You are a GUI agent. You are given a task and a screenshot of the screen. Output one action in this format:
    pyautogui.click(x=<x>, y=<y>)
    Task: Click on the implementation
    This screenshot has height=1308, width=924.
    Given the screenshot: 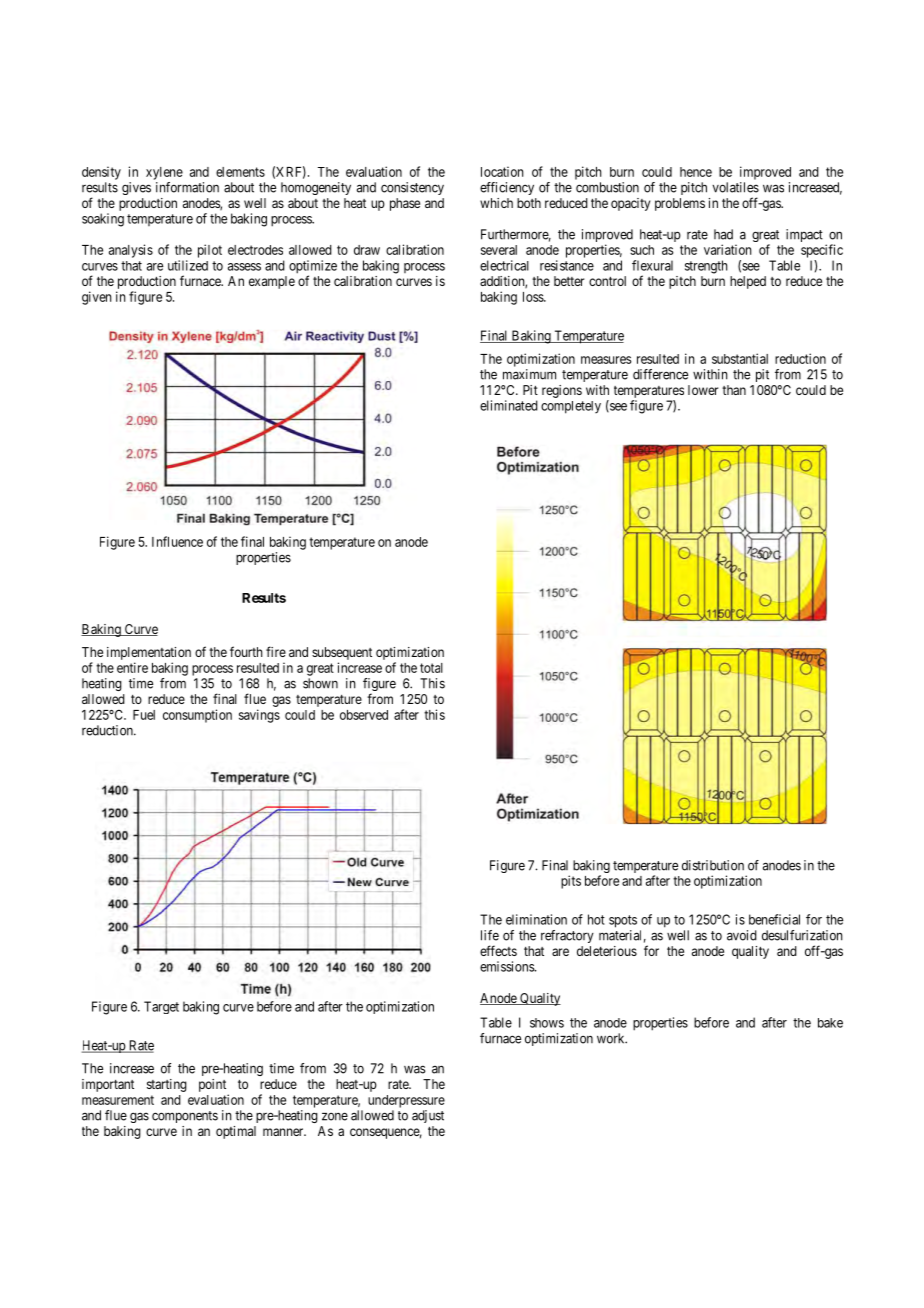 What is the action you would take?
    pyautogui.click(x=149, y=653)
